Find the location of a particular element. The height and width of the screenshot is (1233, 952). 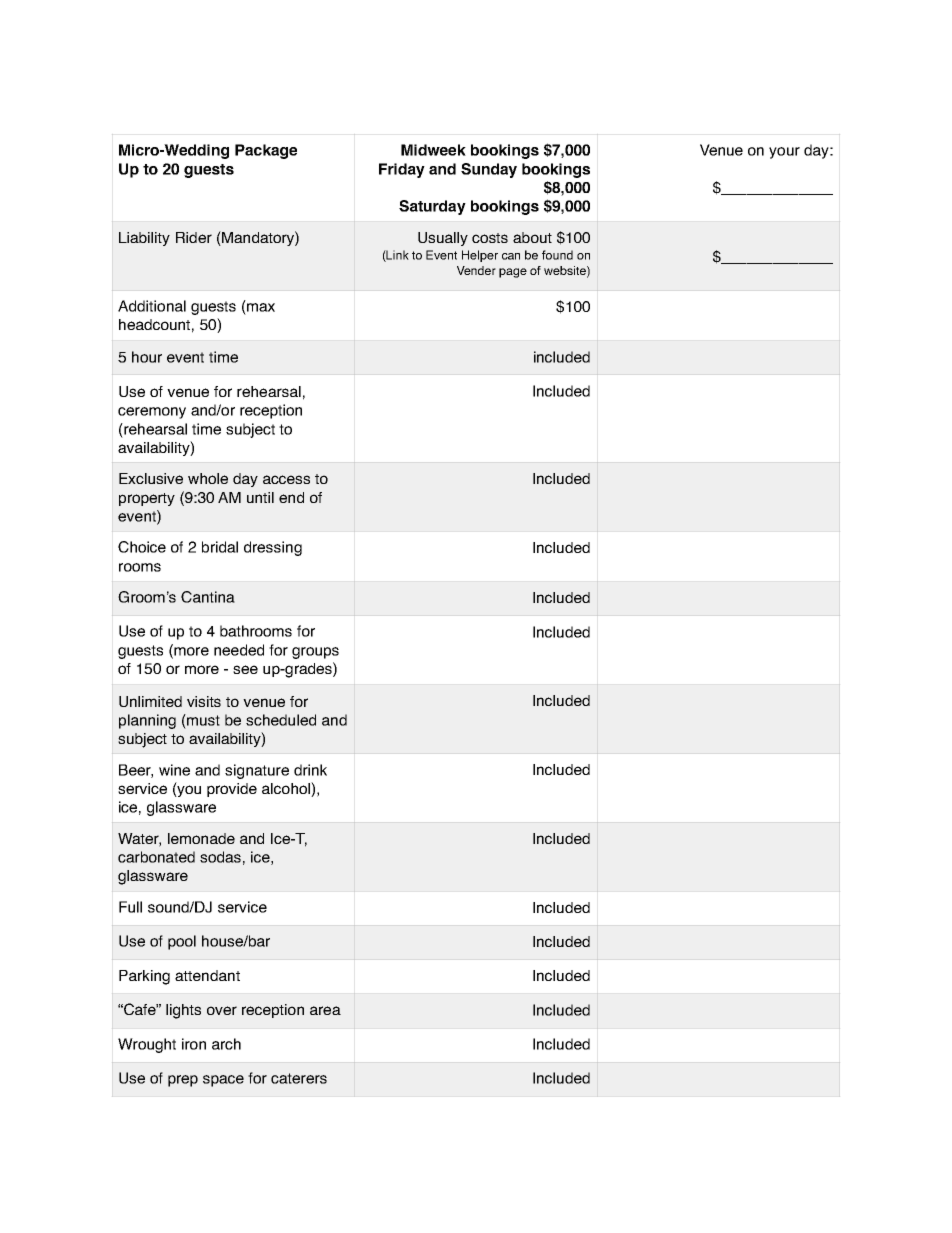

Package is located at coordinates (266, 151).
